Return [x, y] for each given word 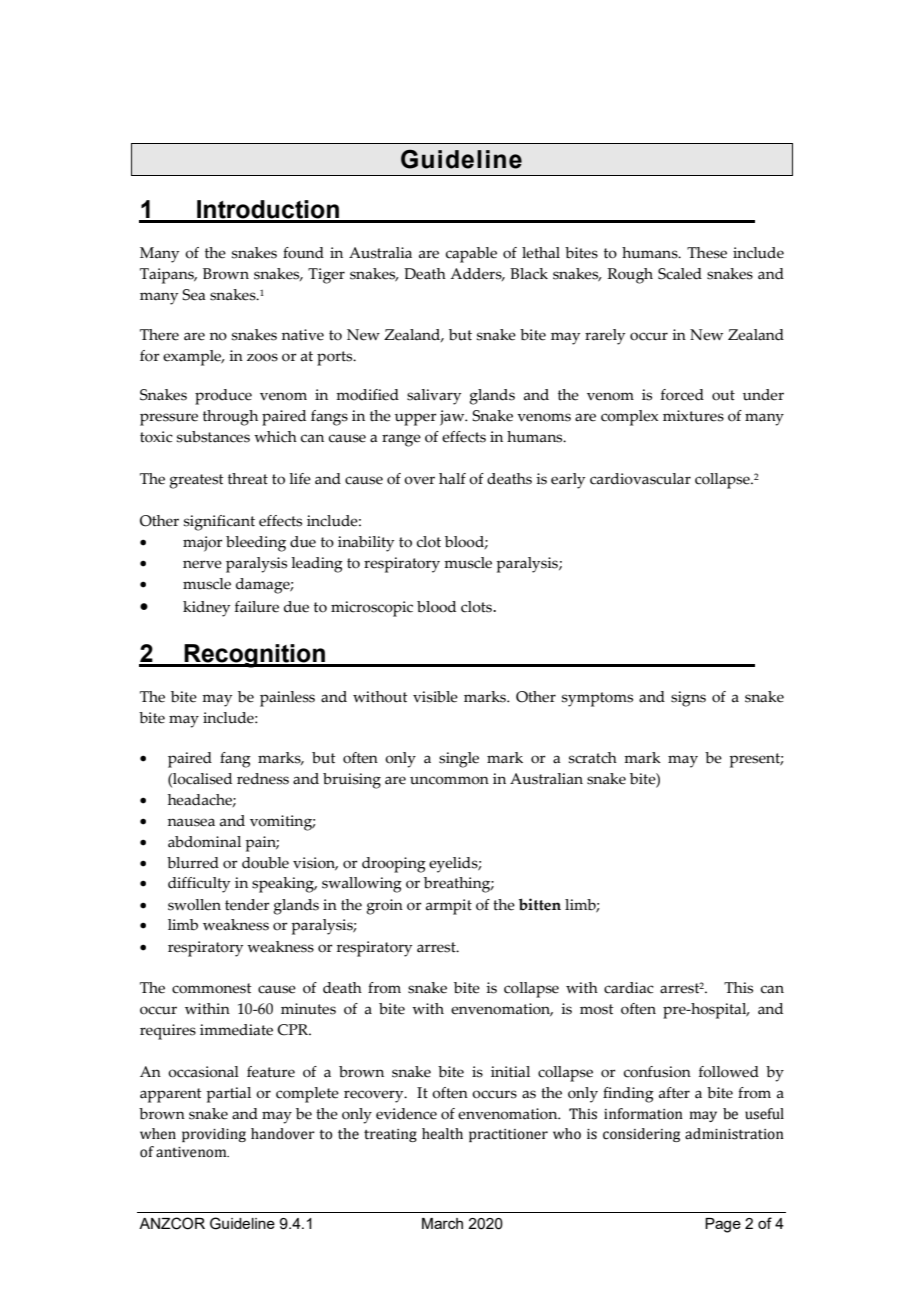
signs [688, 699]
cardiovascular [640, 479]
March [442, 1223]
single [459, 760]
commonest [212, 988]
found [303, 253]
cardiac [629, 988]
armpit [449, 907]
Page [723, 1225]
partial [228, 1095]
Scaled [680, 274]
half [452, 479]
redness [263, 779]
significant [219, 523]
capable [471, 255]
